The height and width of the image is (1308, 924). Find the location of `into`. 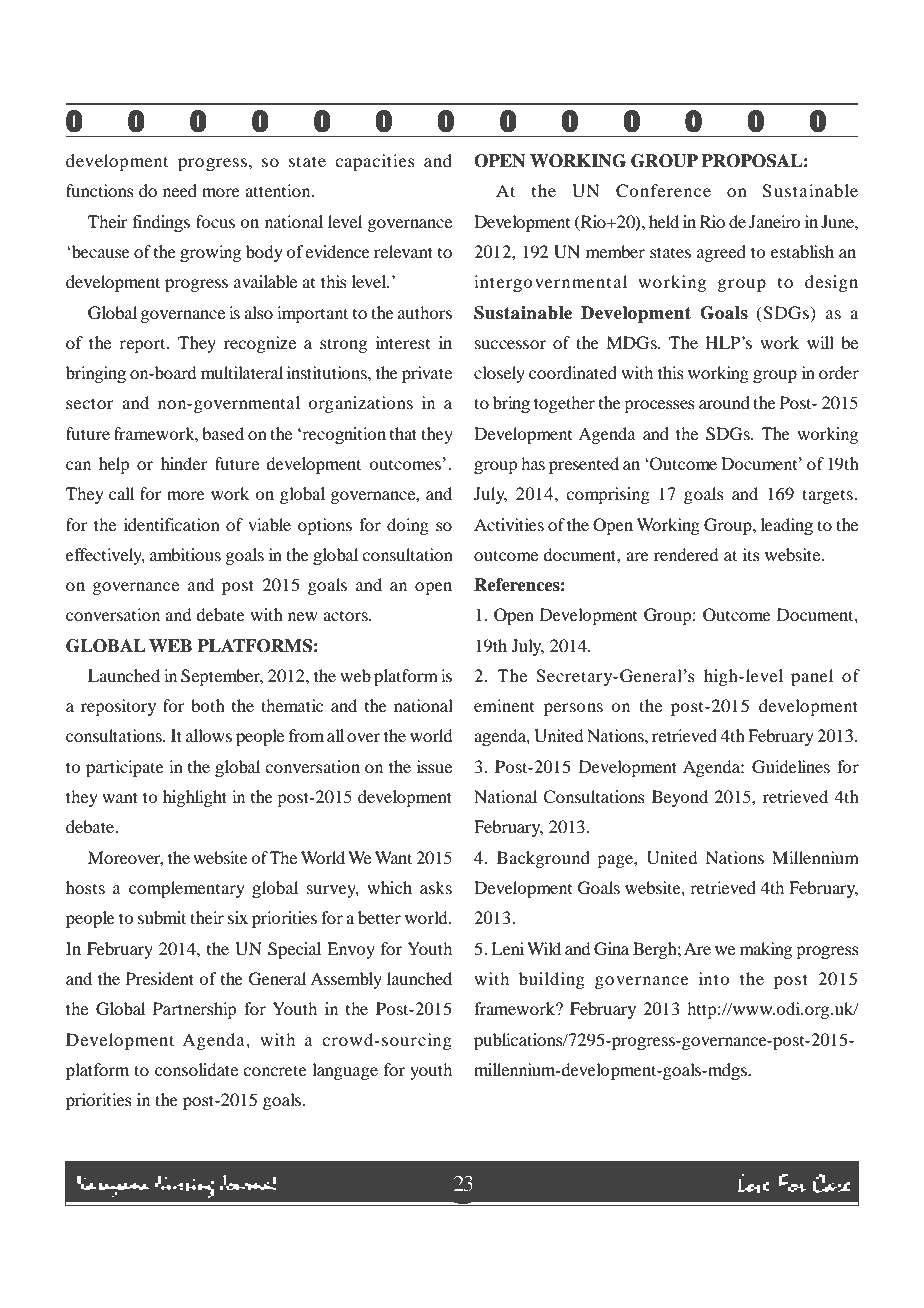

into is located at coordinates (714, 978).
